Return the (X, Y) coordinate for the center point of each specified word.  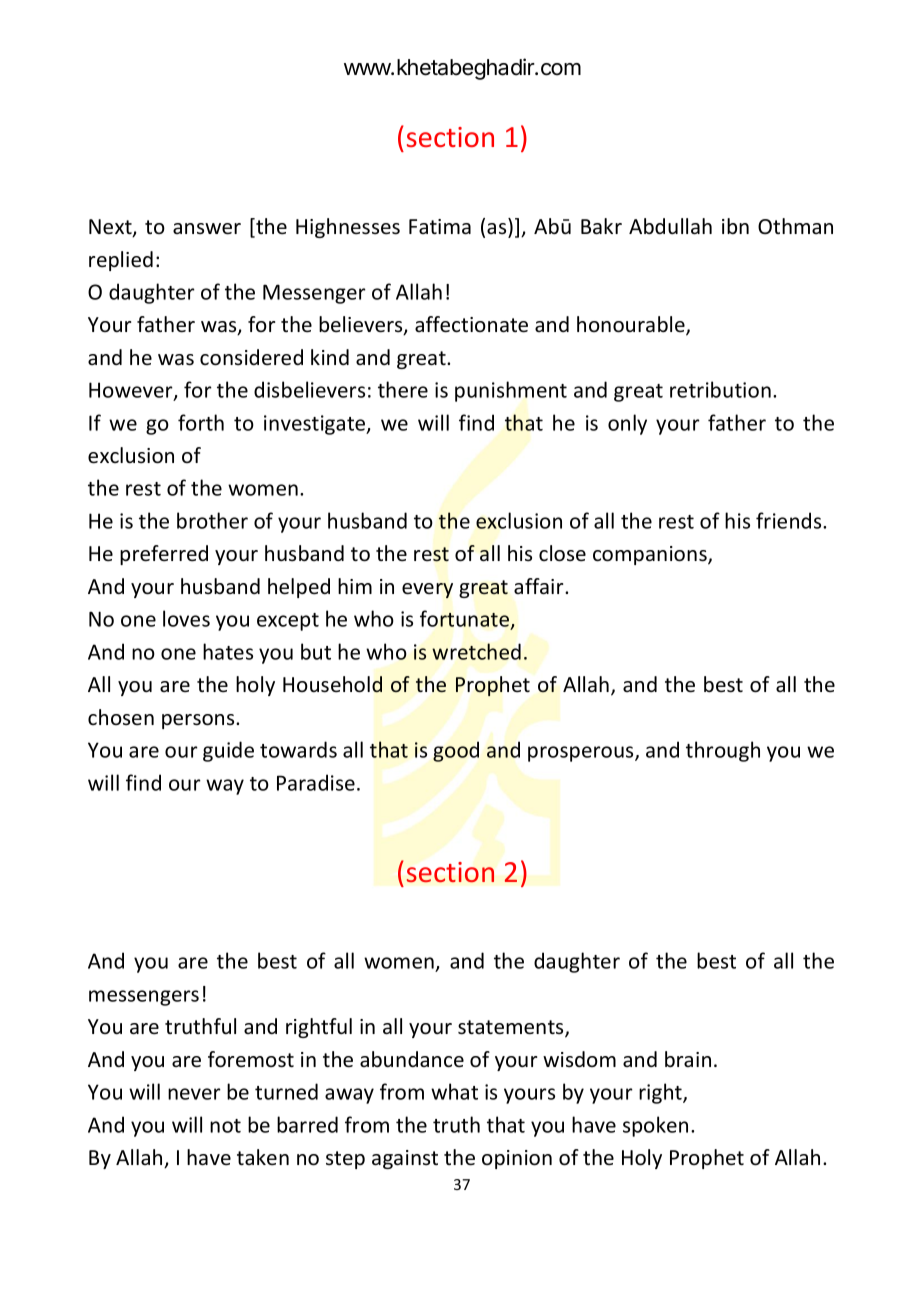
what (454, 1091)
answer (207, 229)
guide (228, 751)
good (456, 752)
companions (651, 555)
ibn (735, 226)
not (225, 1126)
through (723, 751)
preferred (164, 555)
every (427, 590)
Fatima (440, 227)
